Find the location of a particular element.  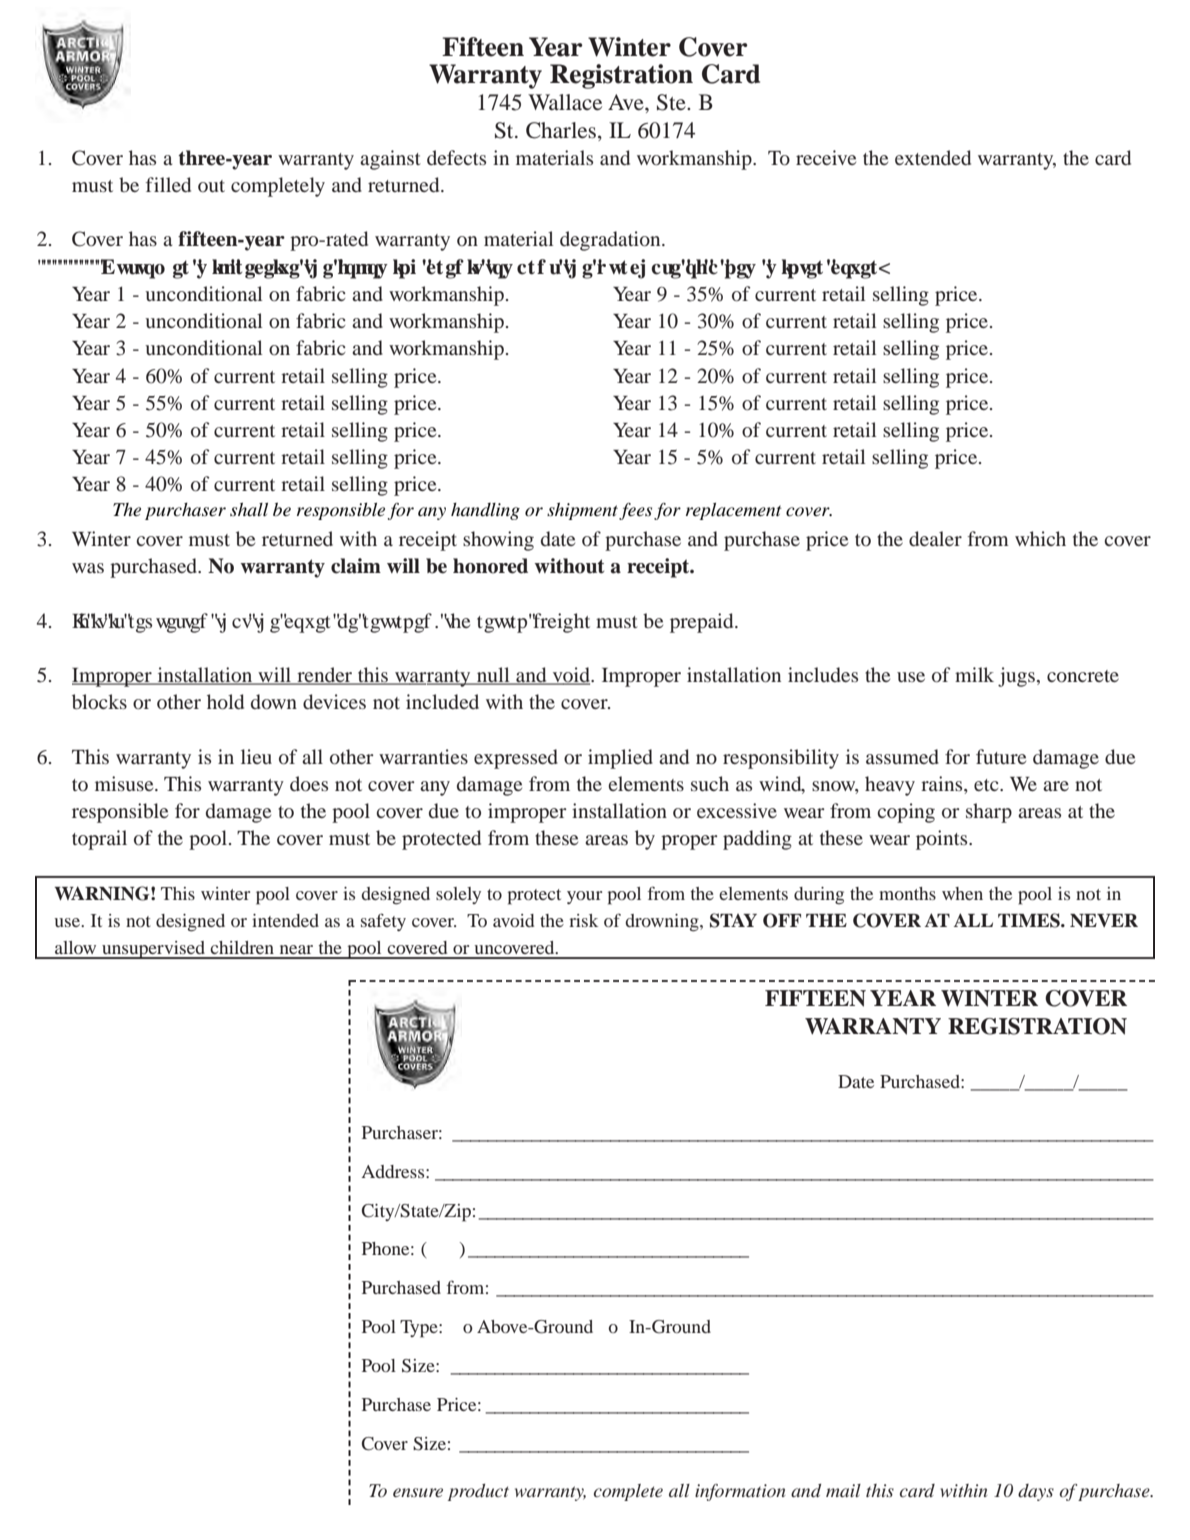

ensure is located at coordinates (418, 1492).
